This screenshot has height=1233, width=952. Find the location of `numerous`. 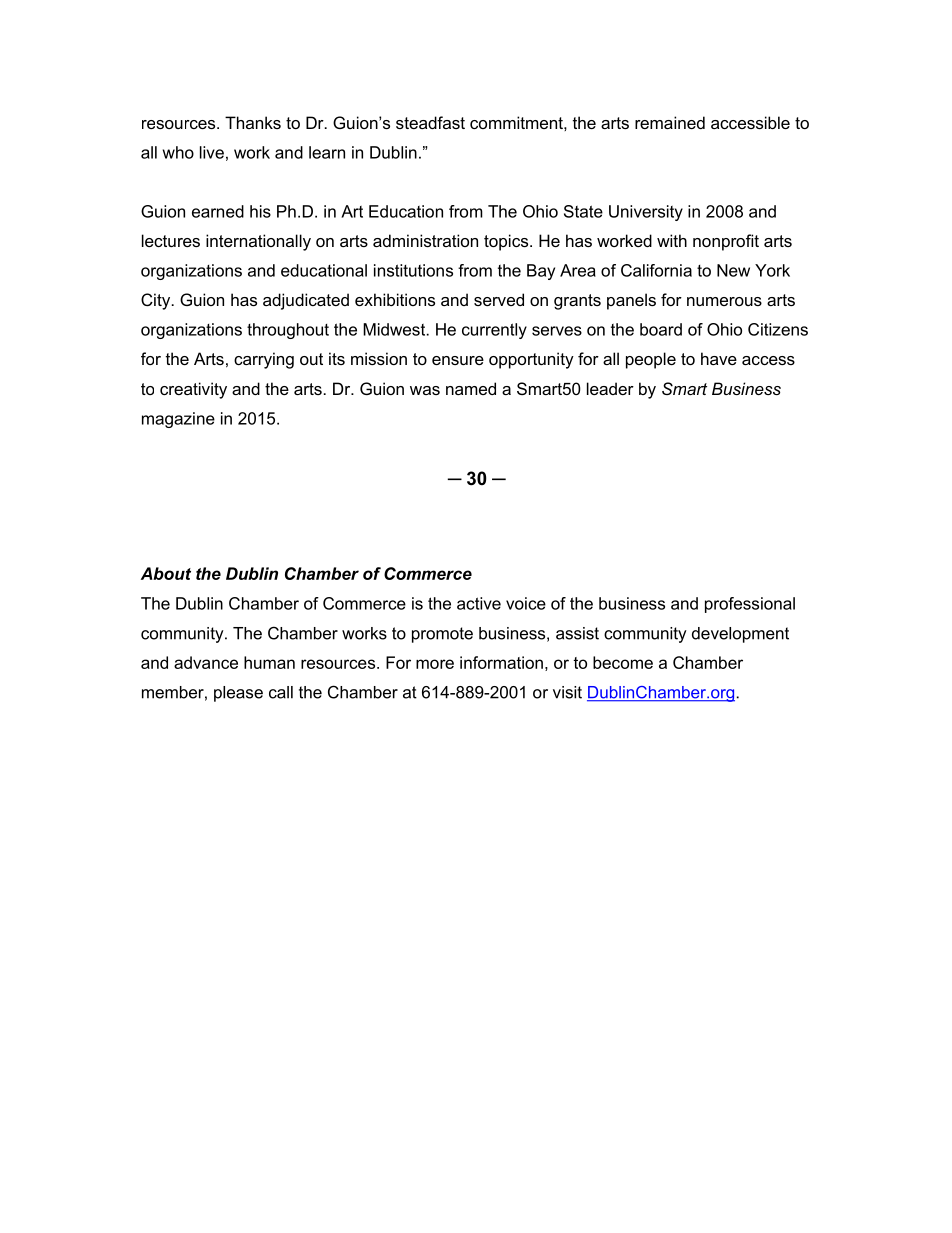

numerous is located at coordinates (724, 301).
